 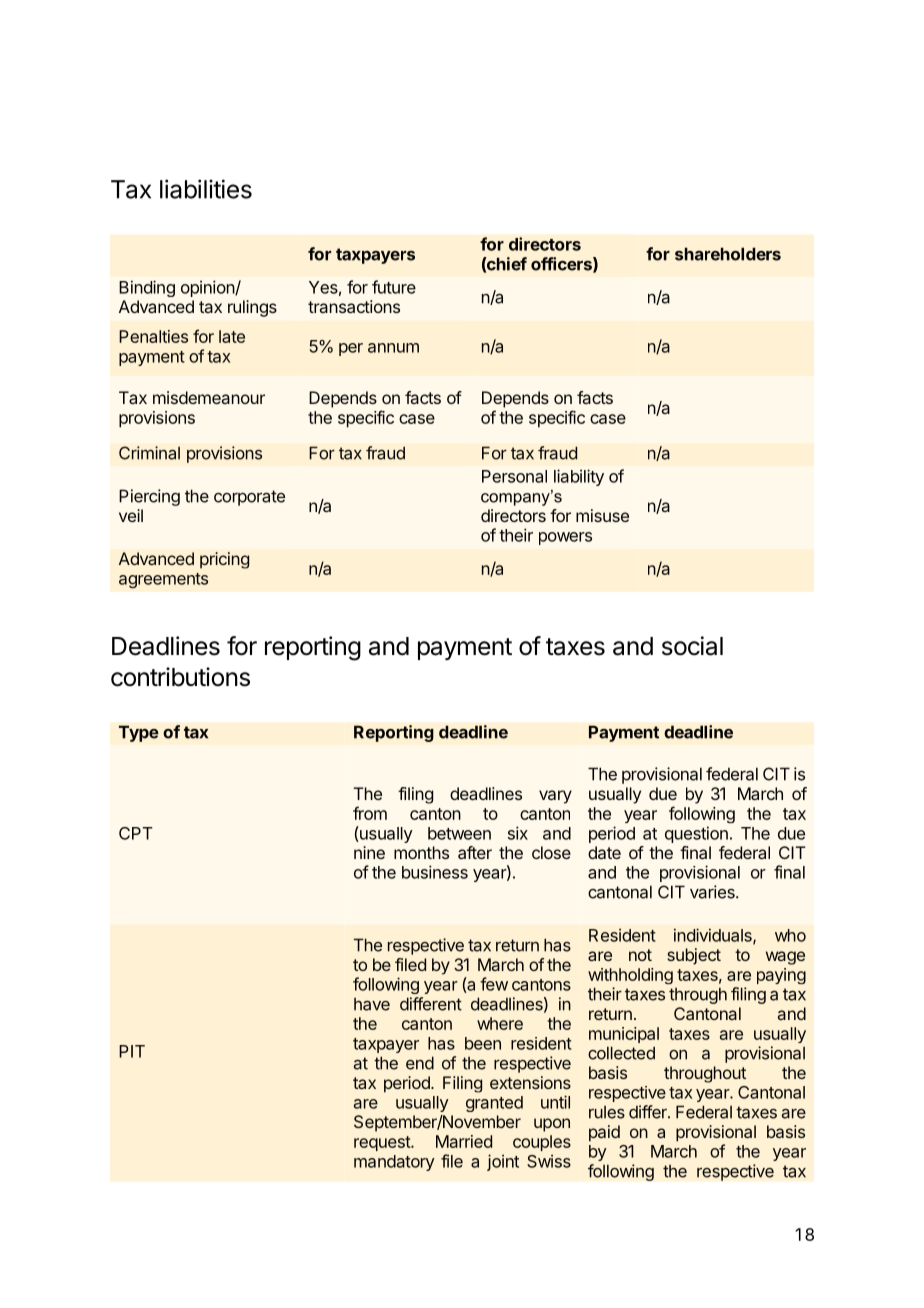 What do you see at coordinates (565, 538) in the screenshot?
I see `powers` at bounding box center [565, 538].
